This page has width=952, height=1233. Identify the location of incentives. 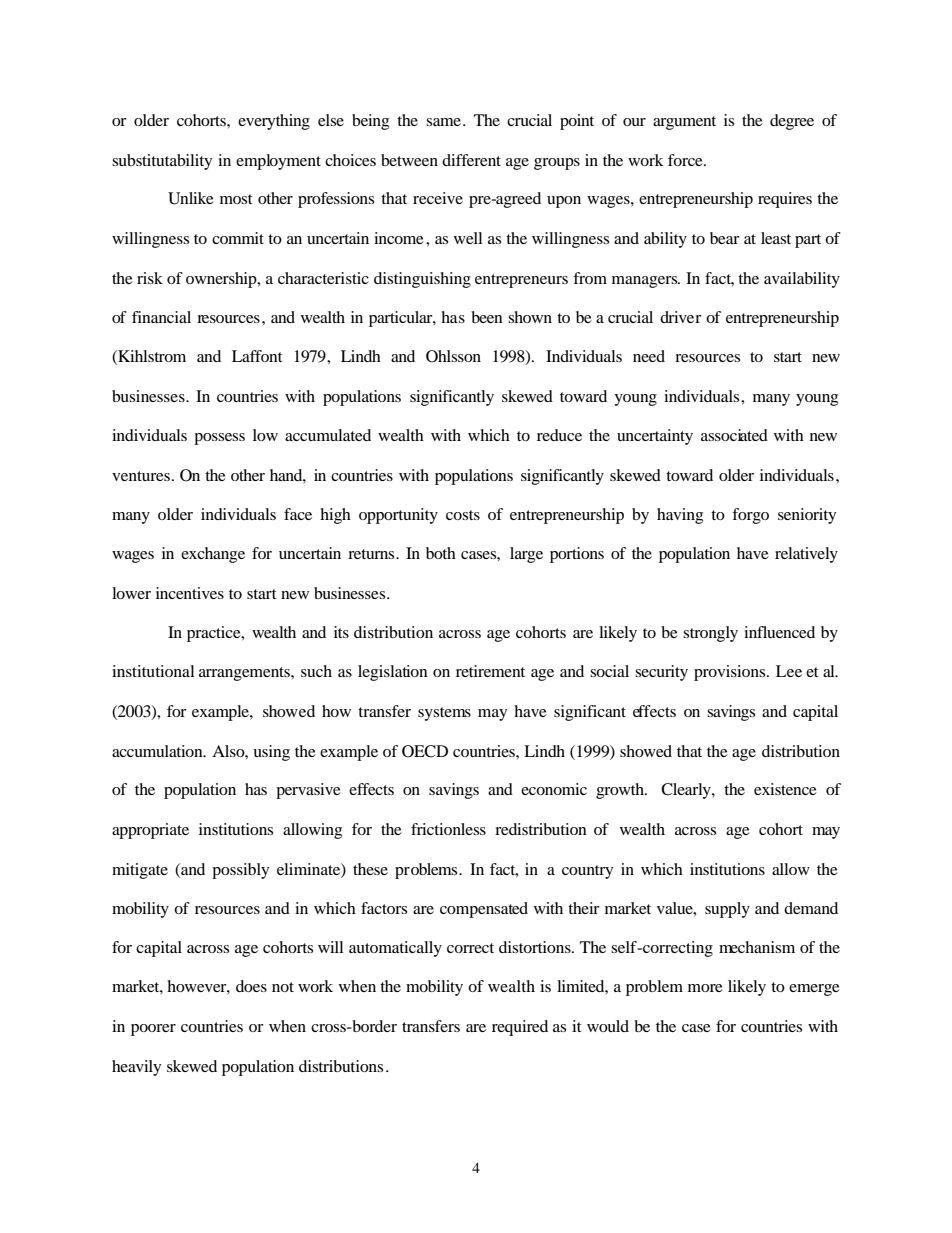
(190, 593).
